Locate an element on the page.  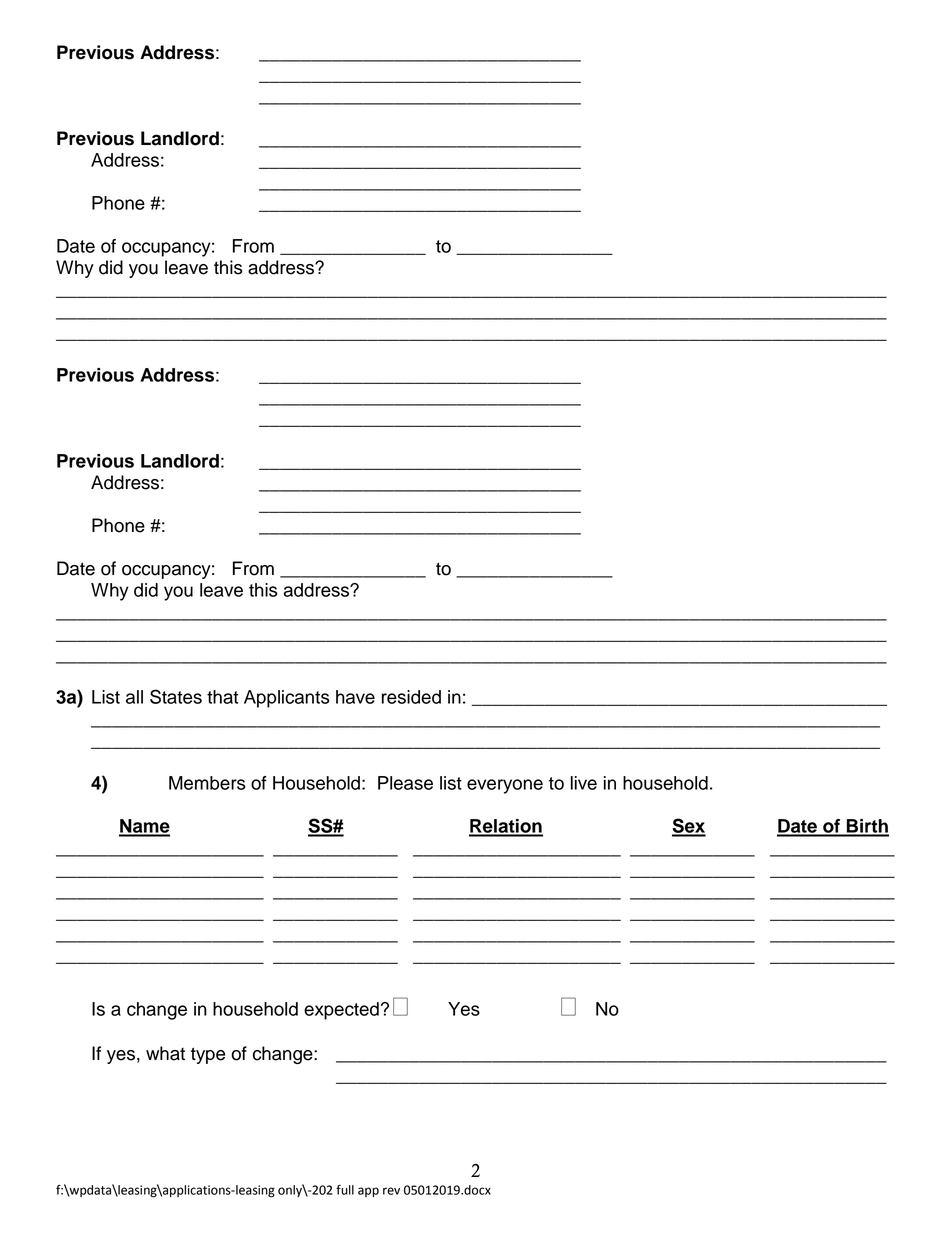
everyone is located at coordinates (505, 786).
